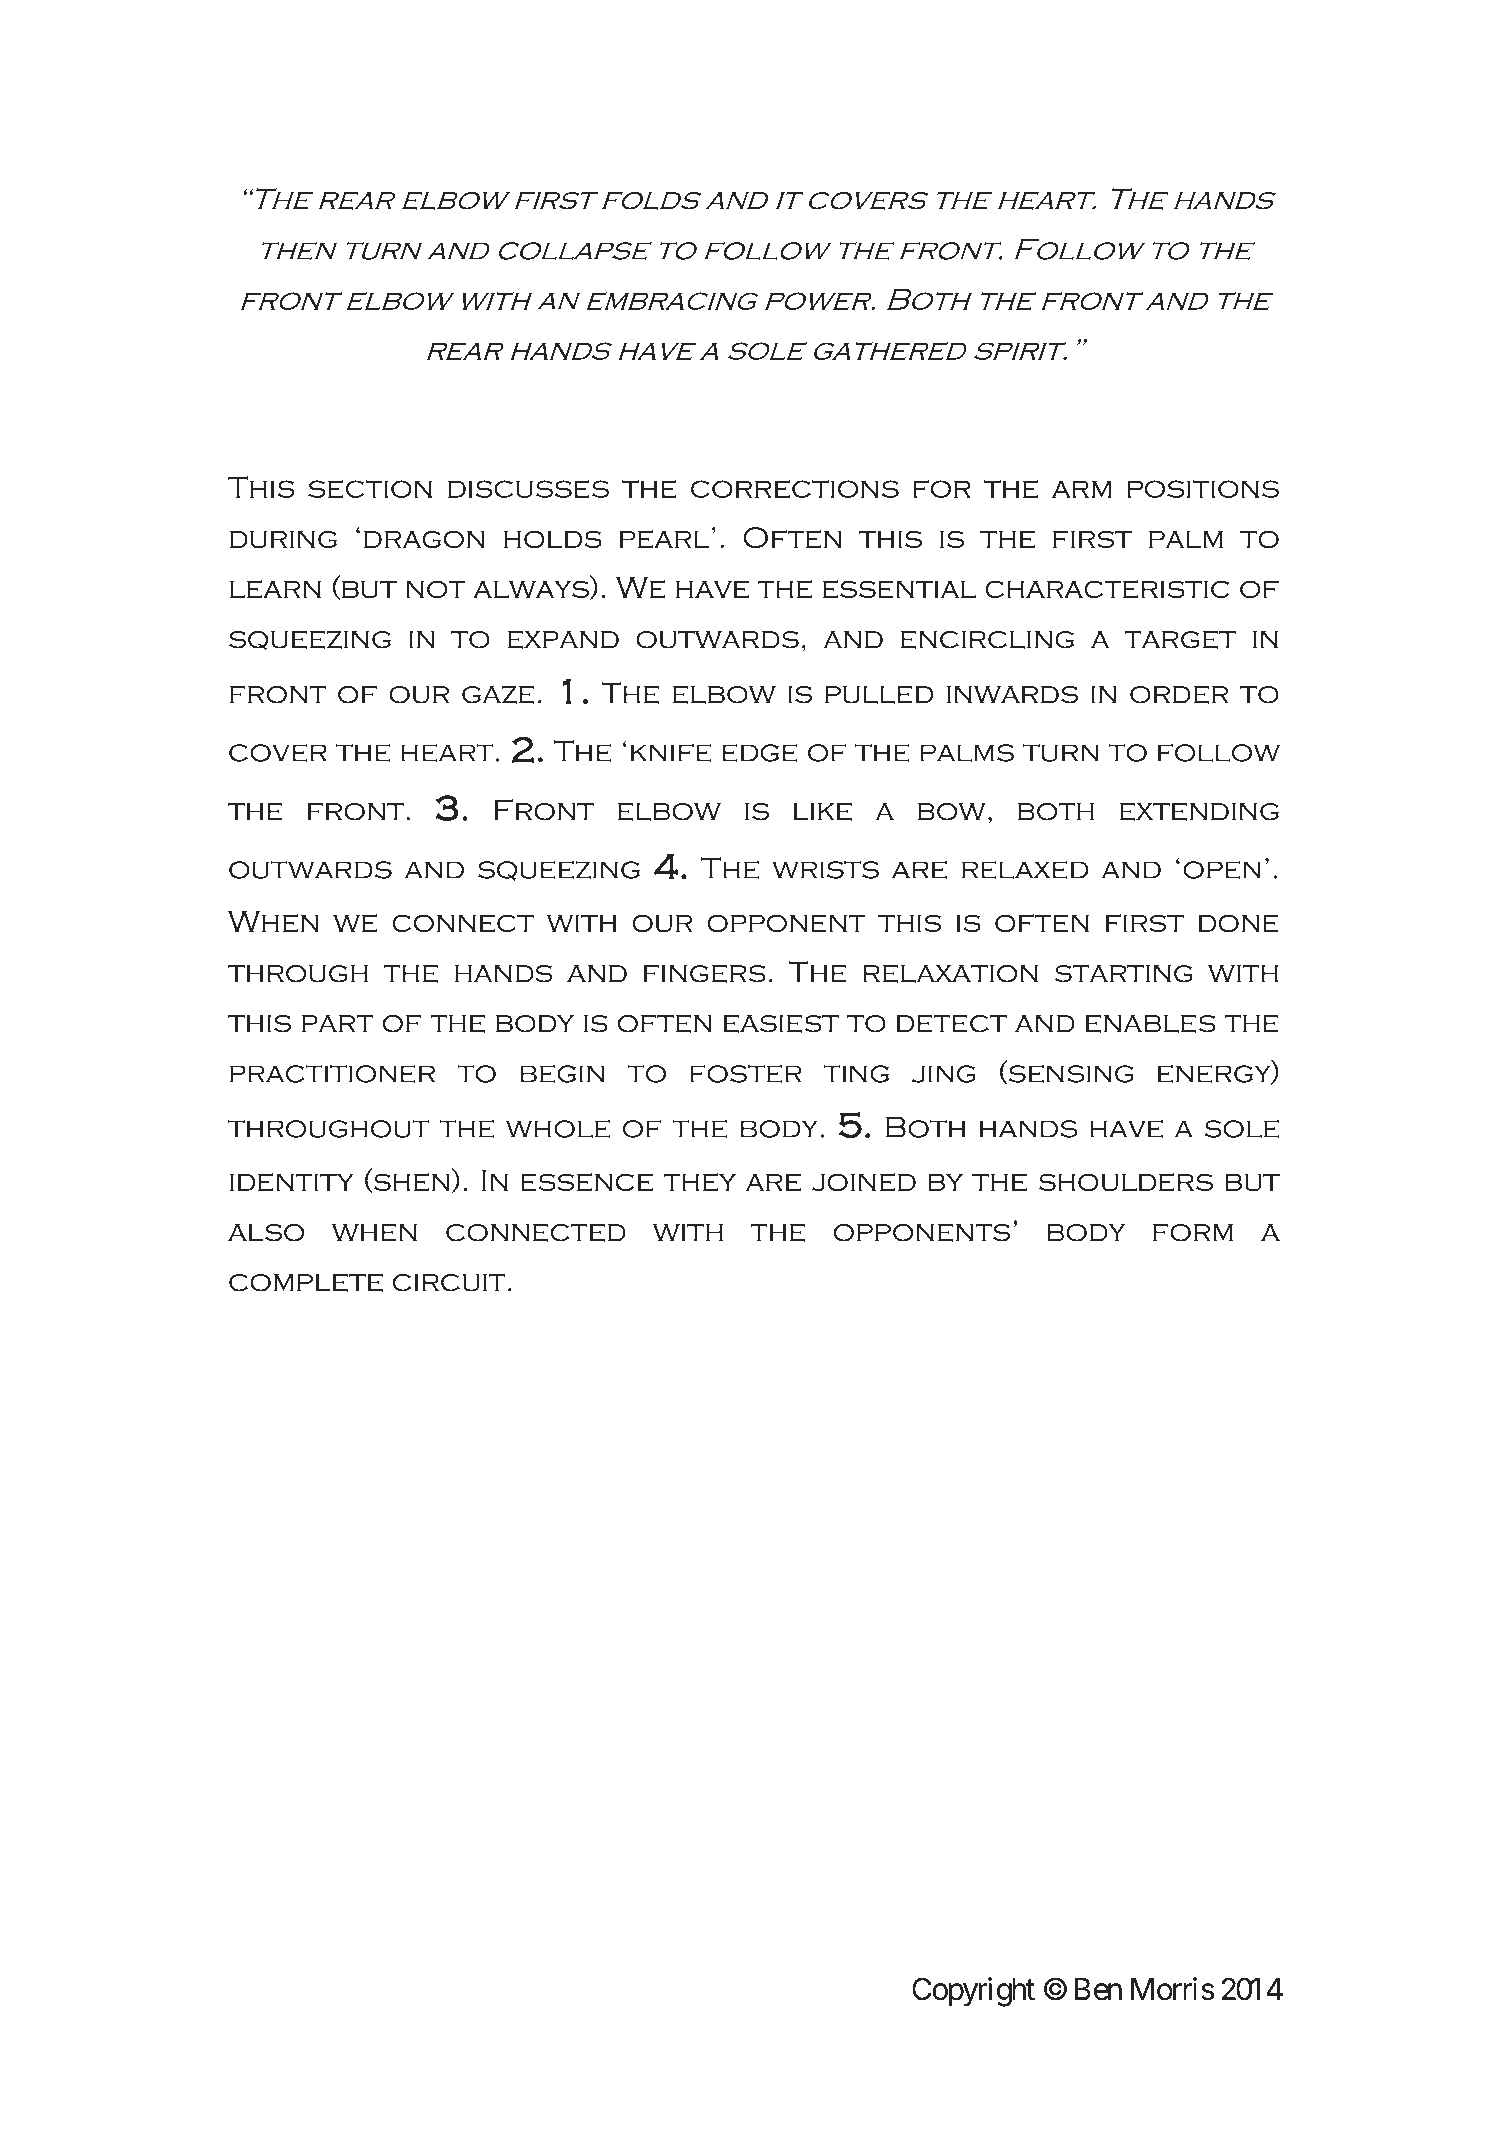  Describe the element at coordinates (973, 1992) in the screenshot. I see `Copyright` at that location.
